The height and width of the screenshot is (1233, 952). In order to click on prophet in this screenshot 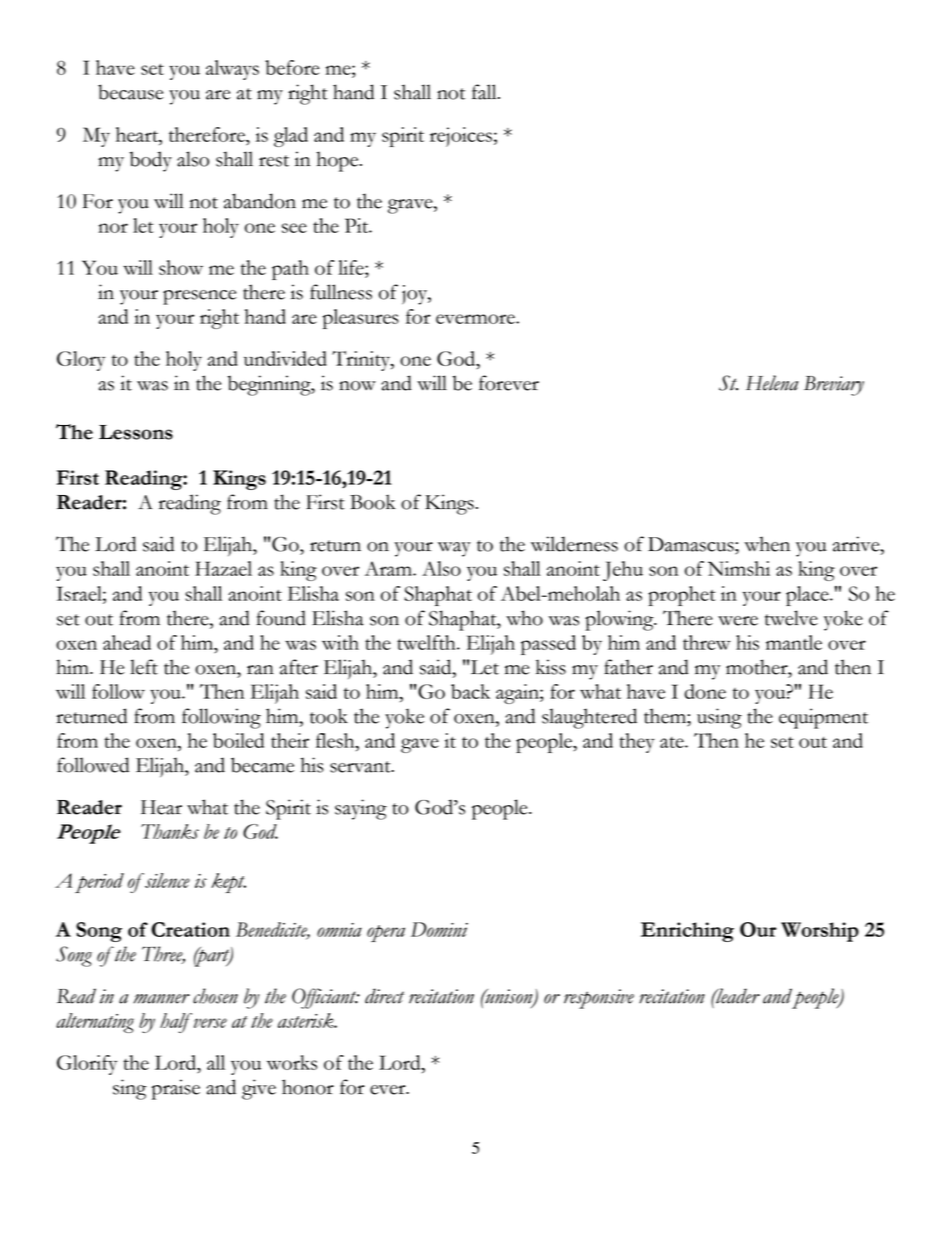, I will do `click(682, 596)`.
